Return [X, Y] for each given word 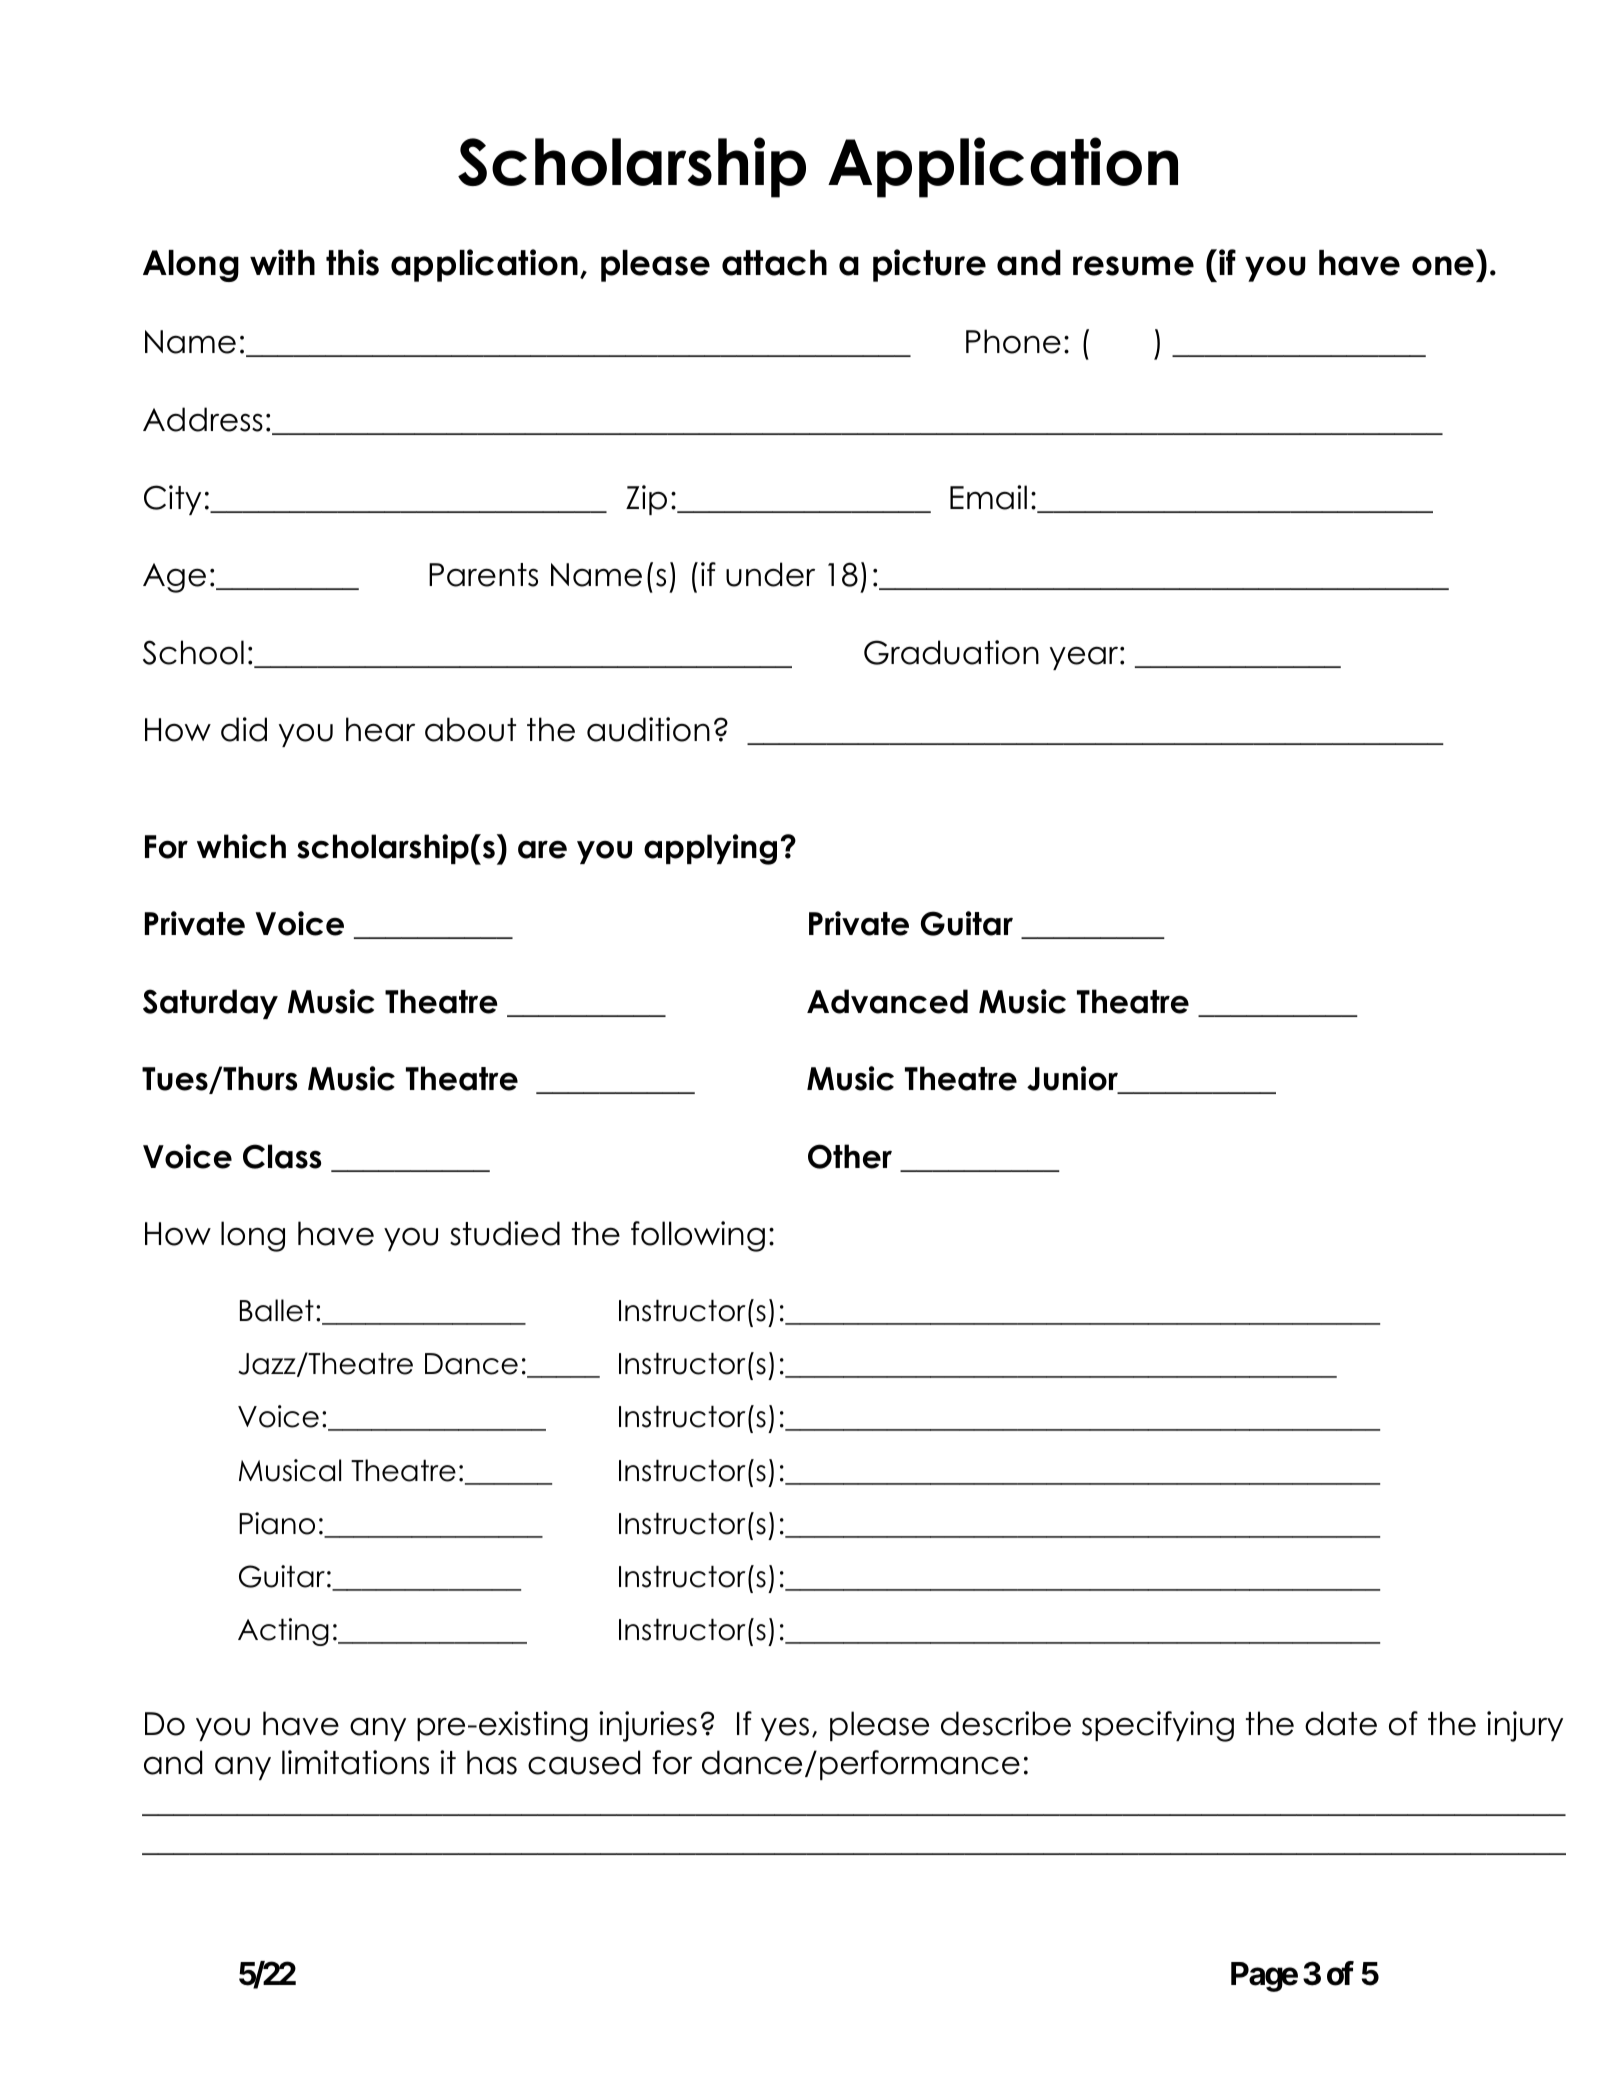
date [1341, 1723]
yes [785, 1729]
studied [505, 1233]
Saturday [210, 1004]
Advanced [887, 1001]
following [698, 1236]
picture [929, 265]
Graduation [951, 652]
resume [1133, 266]
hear [380, 729]
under [770, 574]
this [352, 262]
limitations [355, 1762]
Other [850, 1156]
